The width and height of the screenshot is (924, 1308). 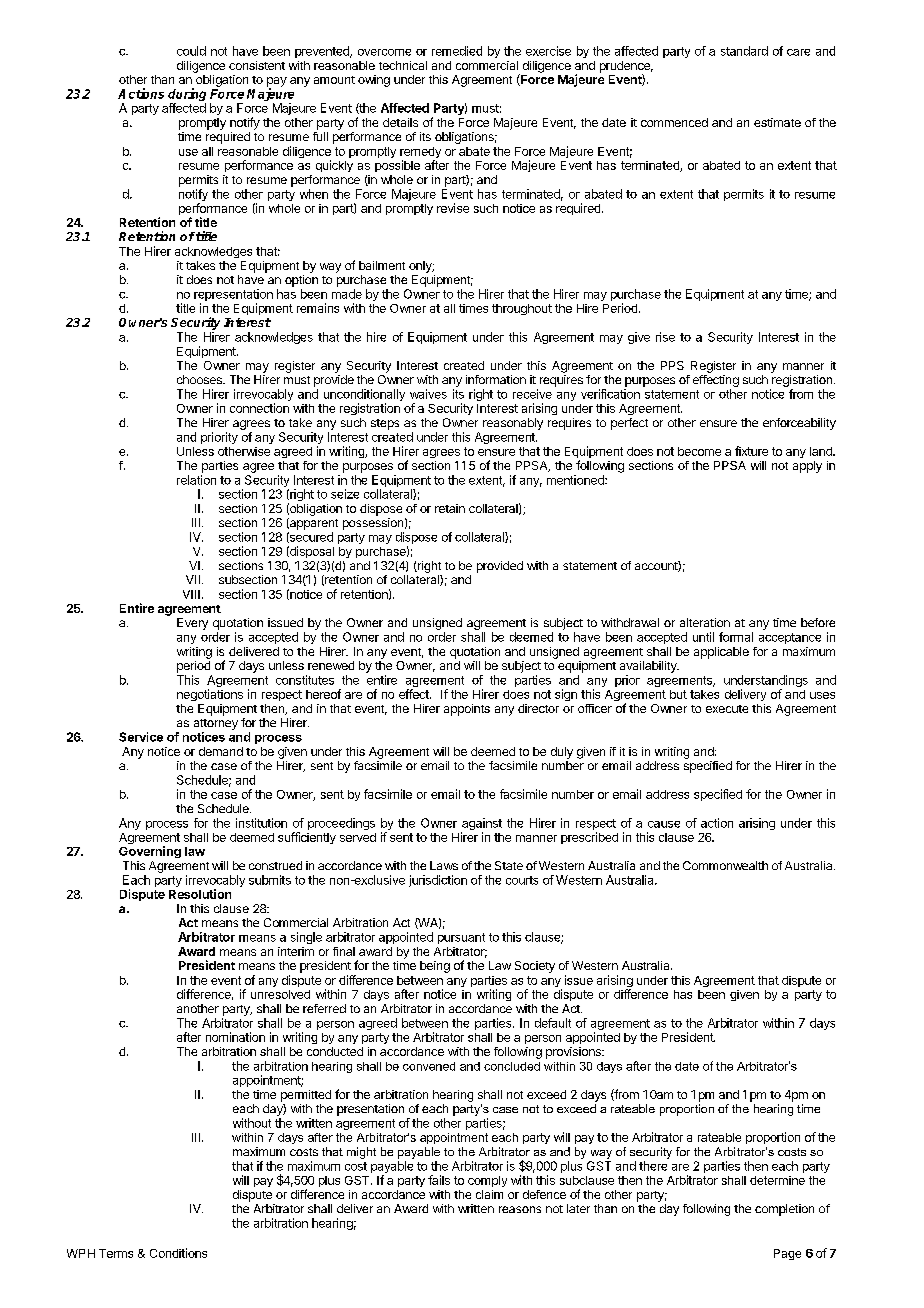 What do you see at coordinates (178, 1253) in the screenshot?
I see `Conditions` at bounding box center [178, 1253].
